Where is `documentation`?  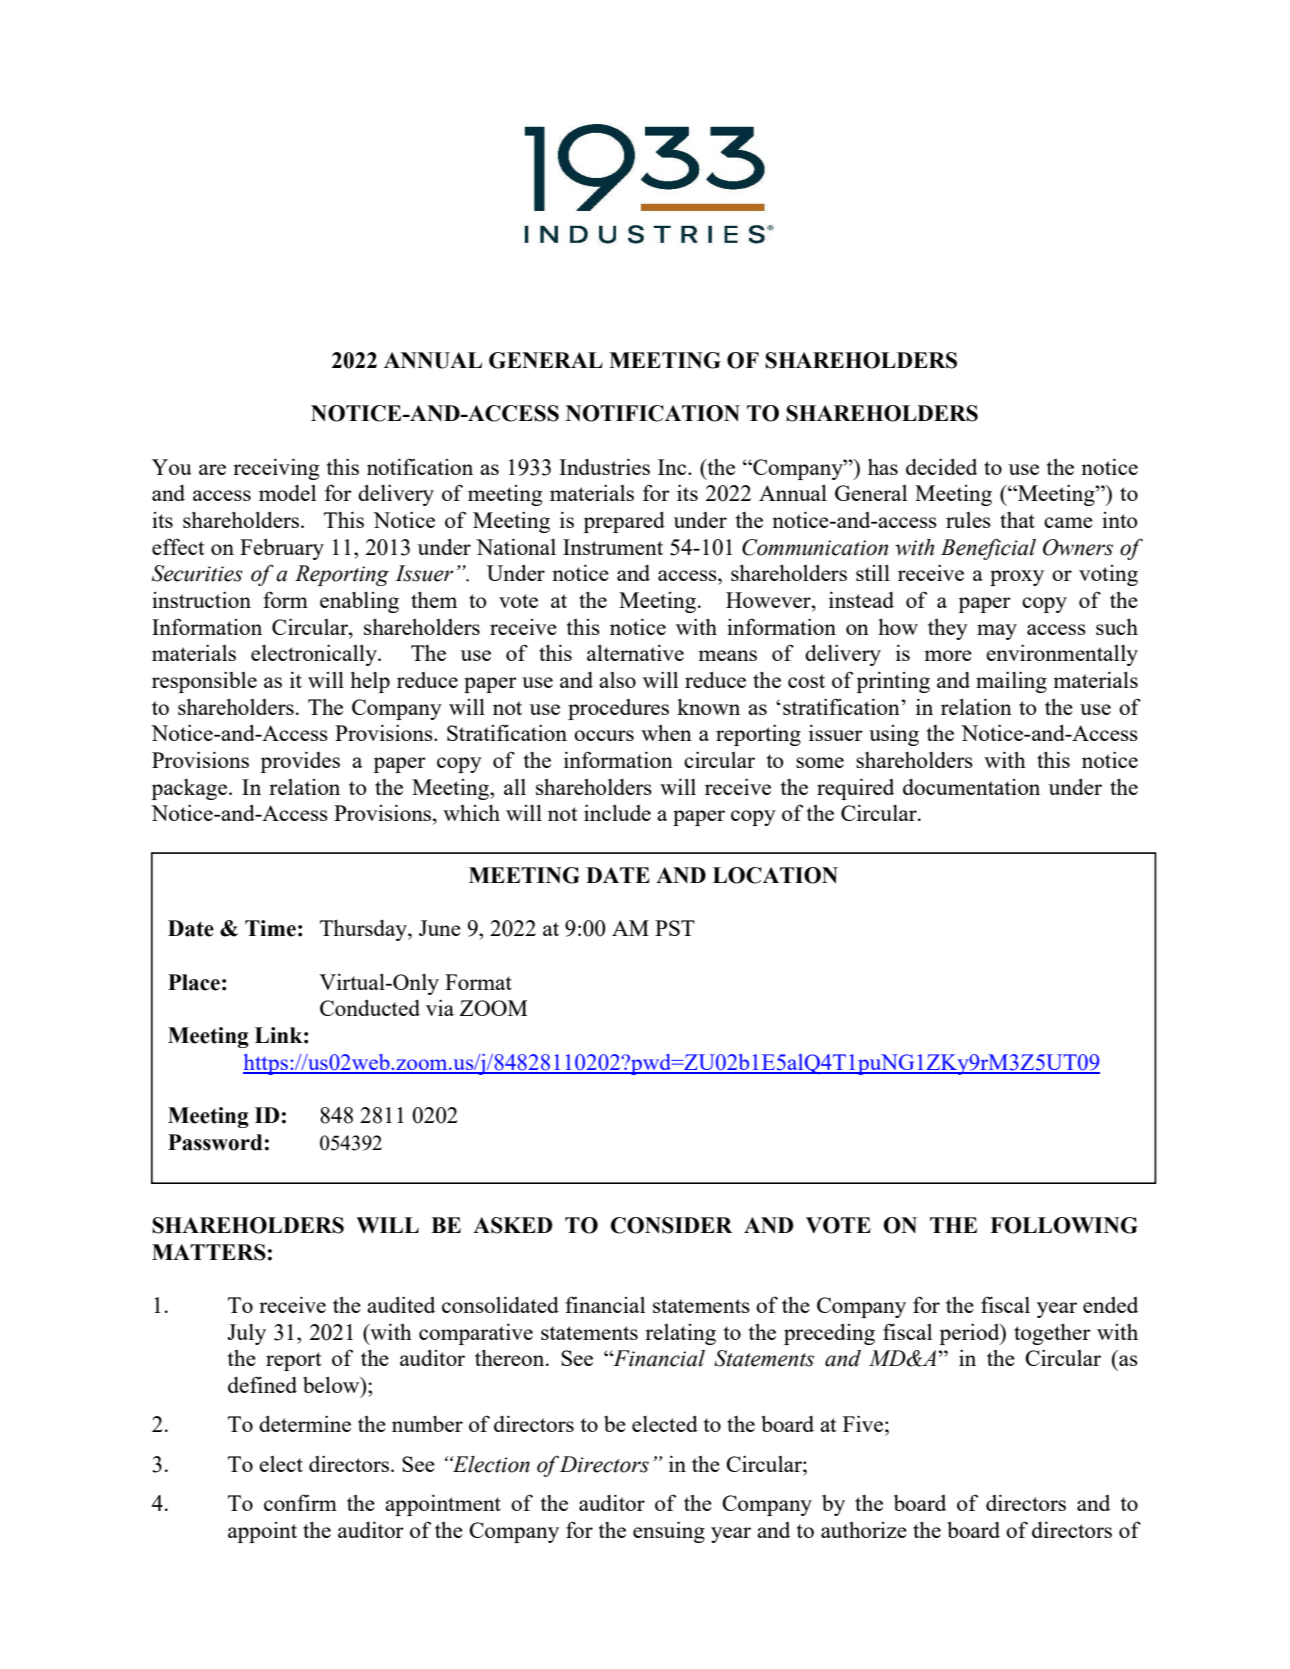 documentation is located at coordinates (971, 787).
